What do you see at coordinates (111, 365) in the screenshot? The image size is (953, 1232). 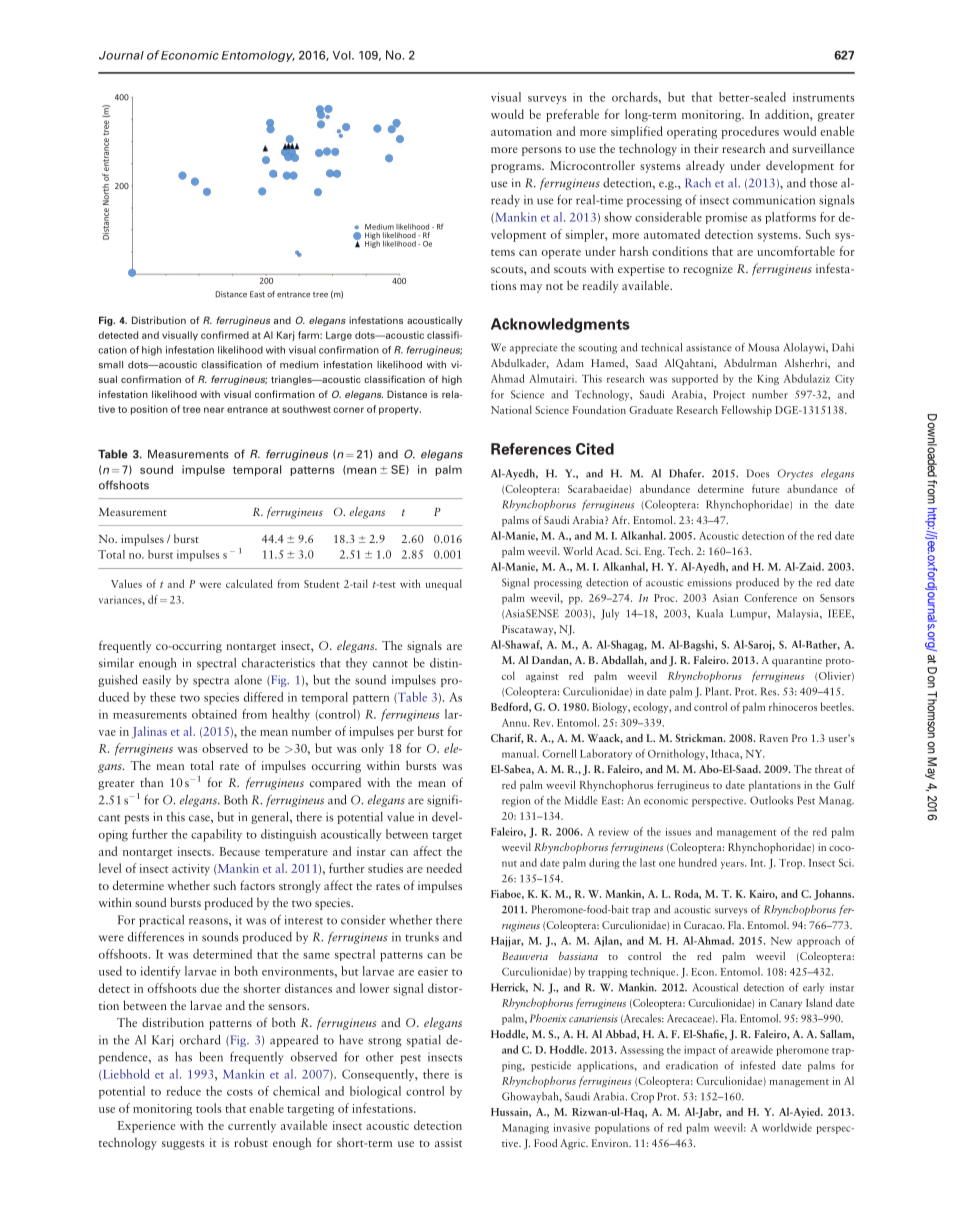 I see `small` at bounding box center [111, 365].
